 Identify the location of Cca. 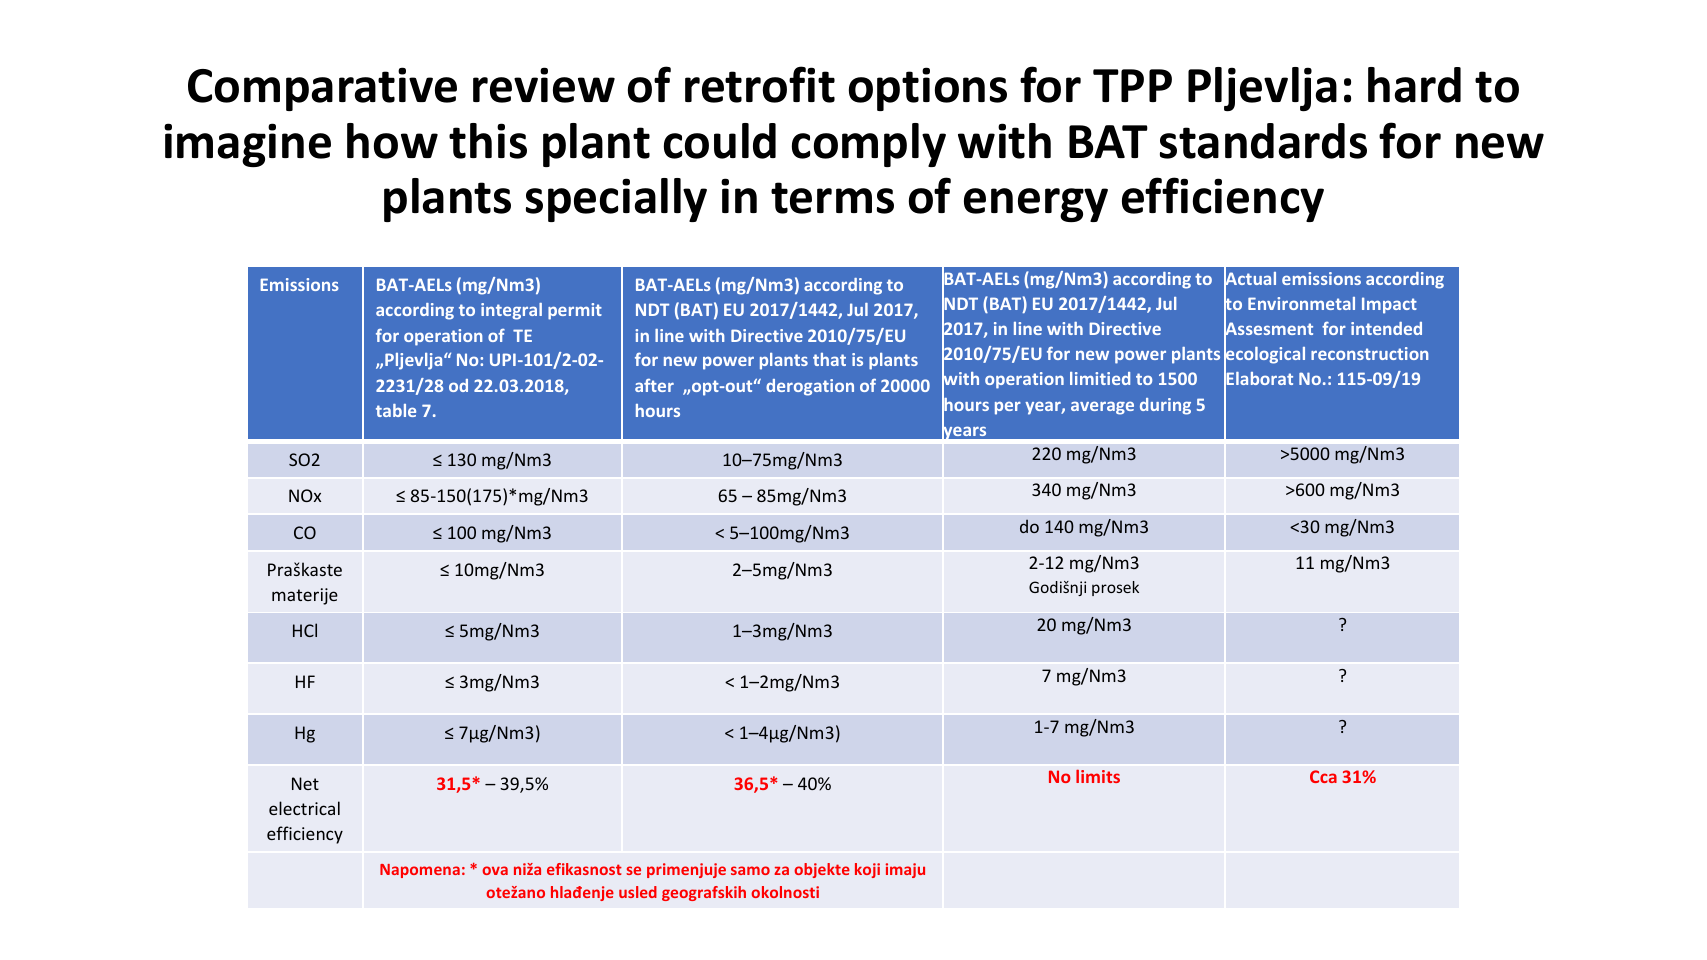
(1323, 776).
